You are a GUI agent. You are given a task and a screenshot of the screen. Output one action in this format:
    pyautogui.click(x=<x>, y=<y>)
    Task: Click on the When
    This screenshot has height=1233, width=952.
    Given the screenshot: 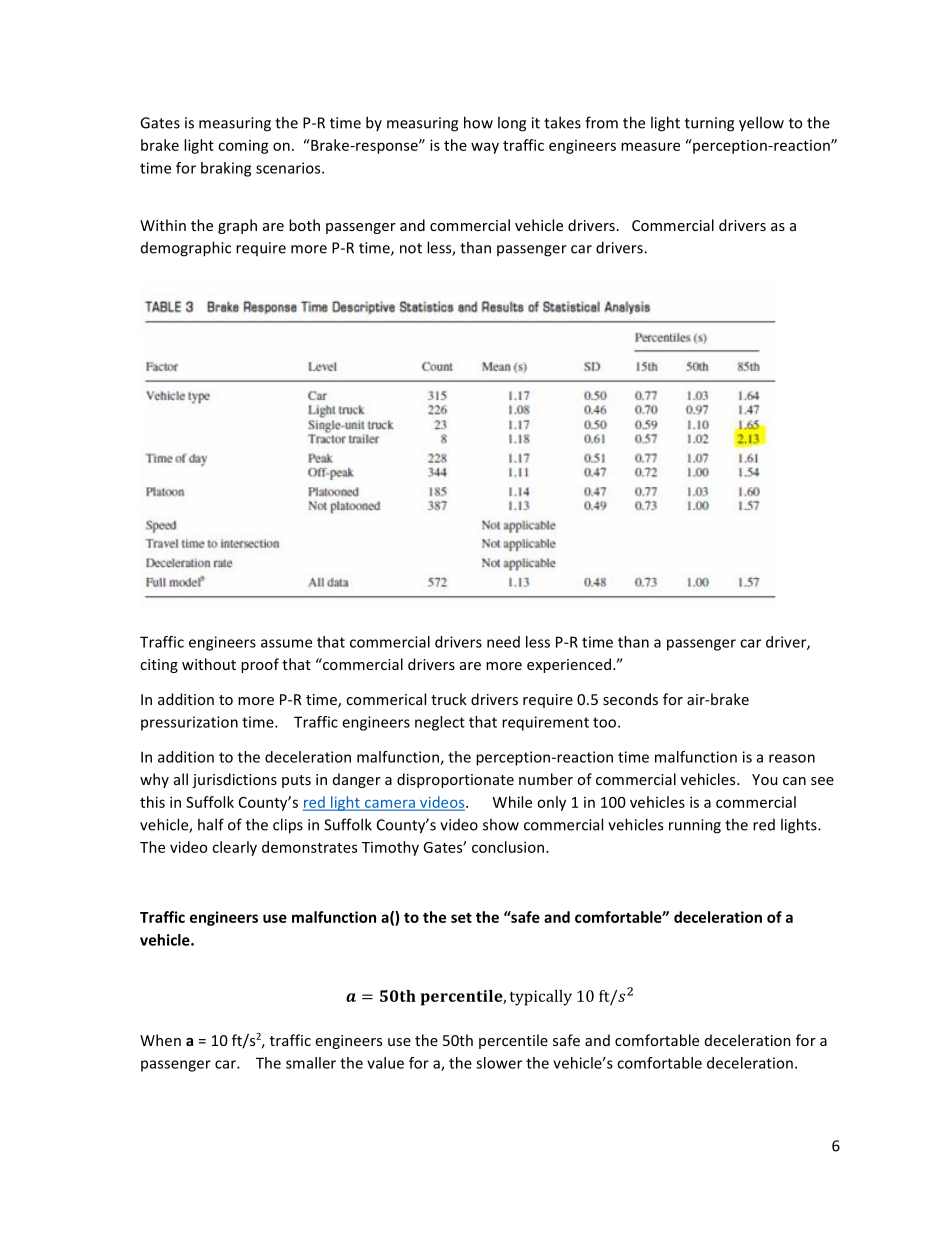 What is the action you would take?
    pyautogui.click(x=160, y=1040)
